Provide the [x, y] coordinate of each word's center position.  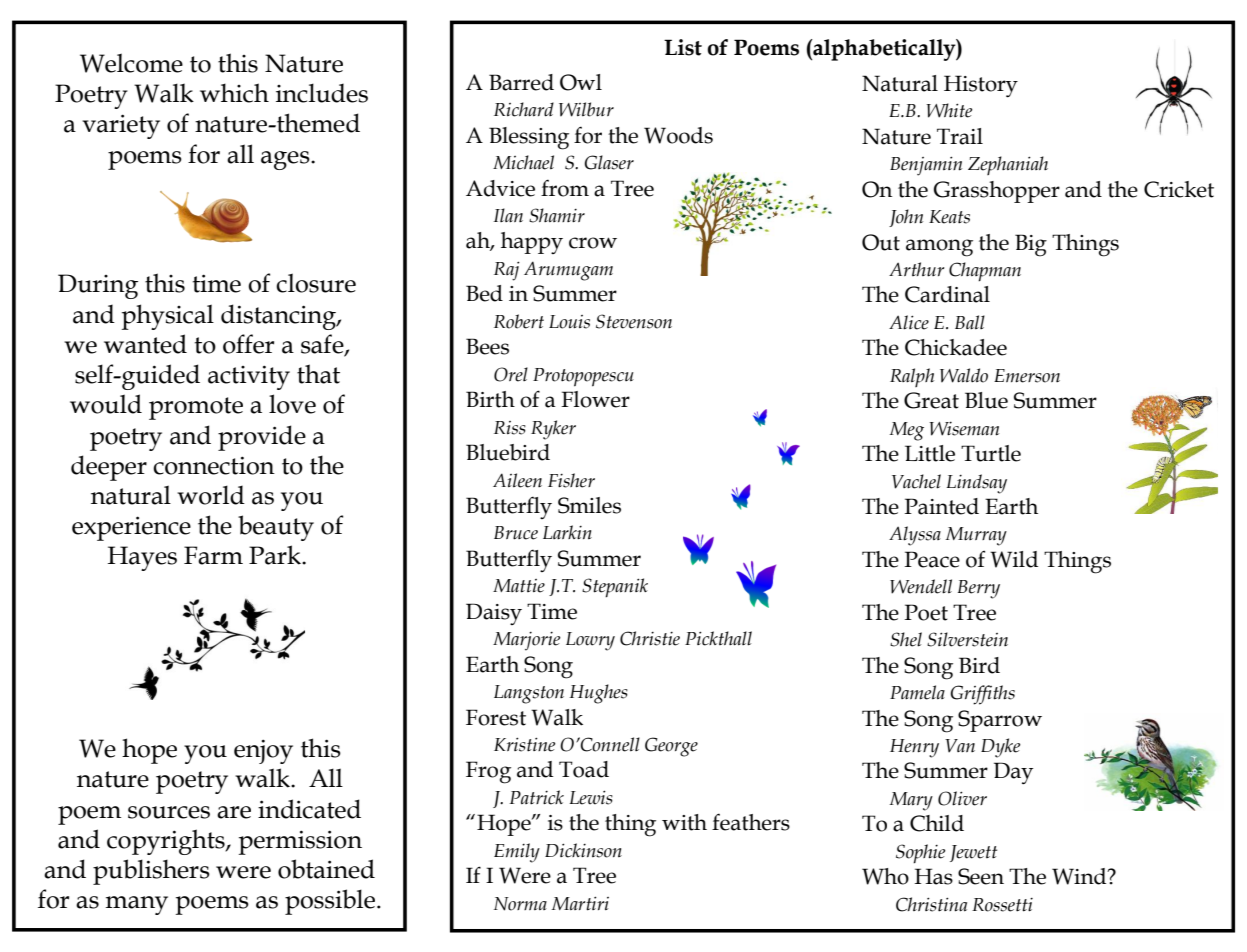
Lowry [590, 641]
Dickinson [583, 850]
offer [248, 344]
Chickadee [956, 347]
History [981, 86]
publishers [151, 872]
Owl [581, 82]
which [234, 93]
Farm [213, 555]
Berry [979, 589]
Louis [569, 322]
